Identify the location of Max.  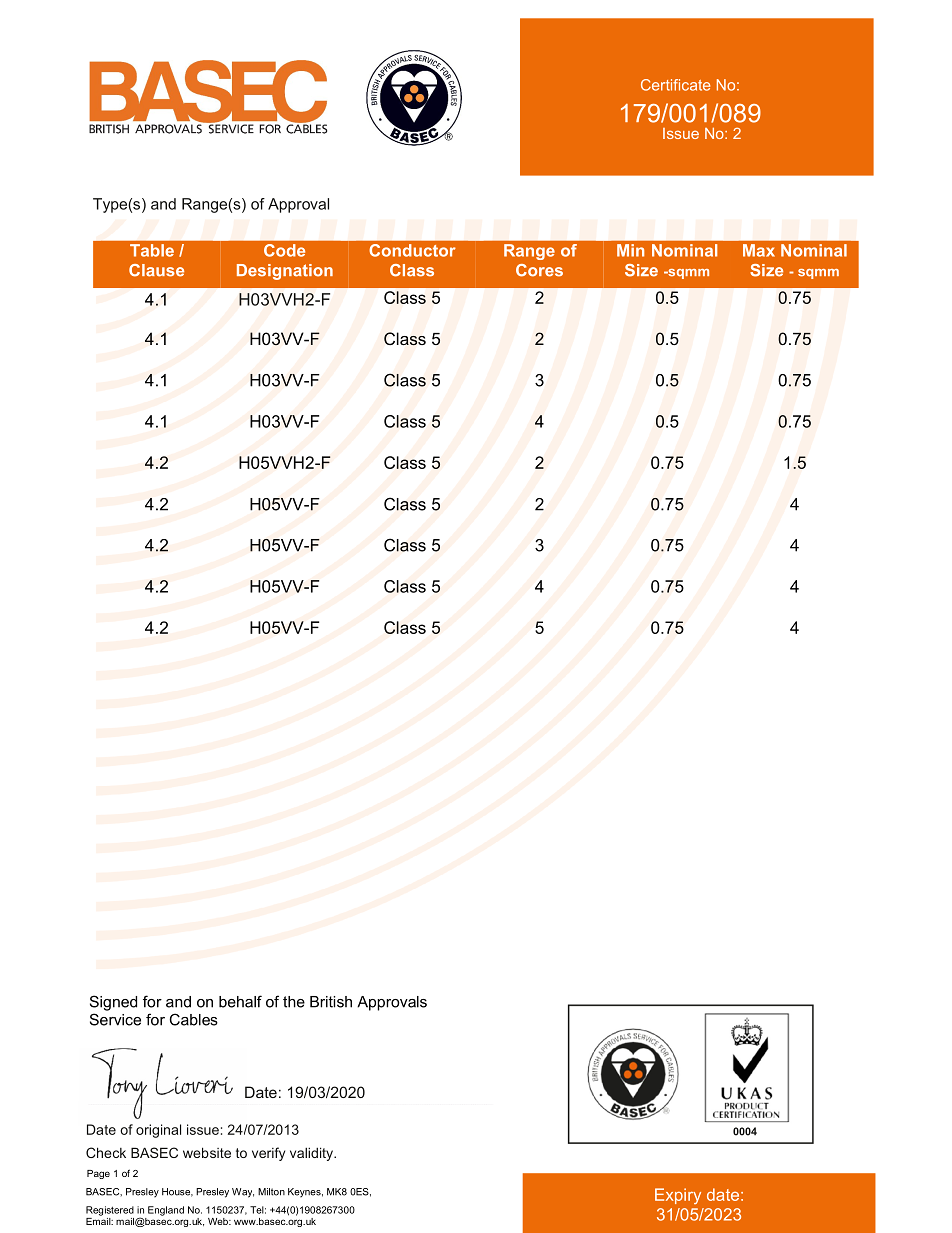
(759, 250).
